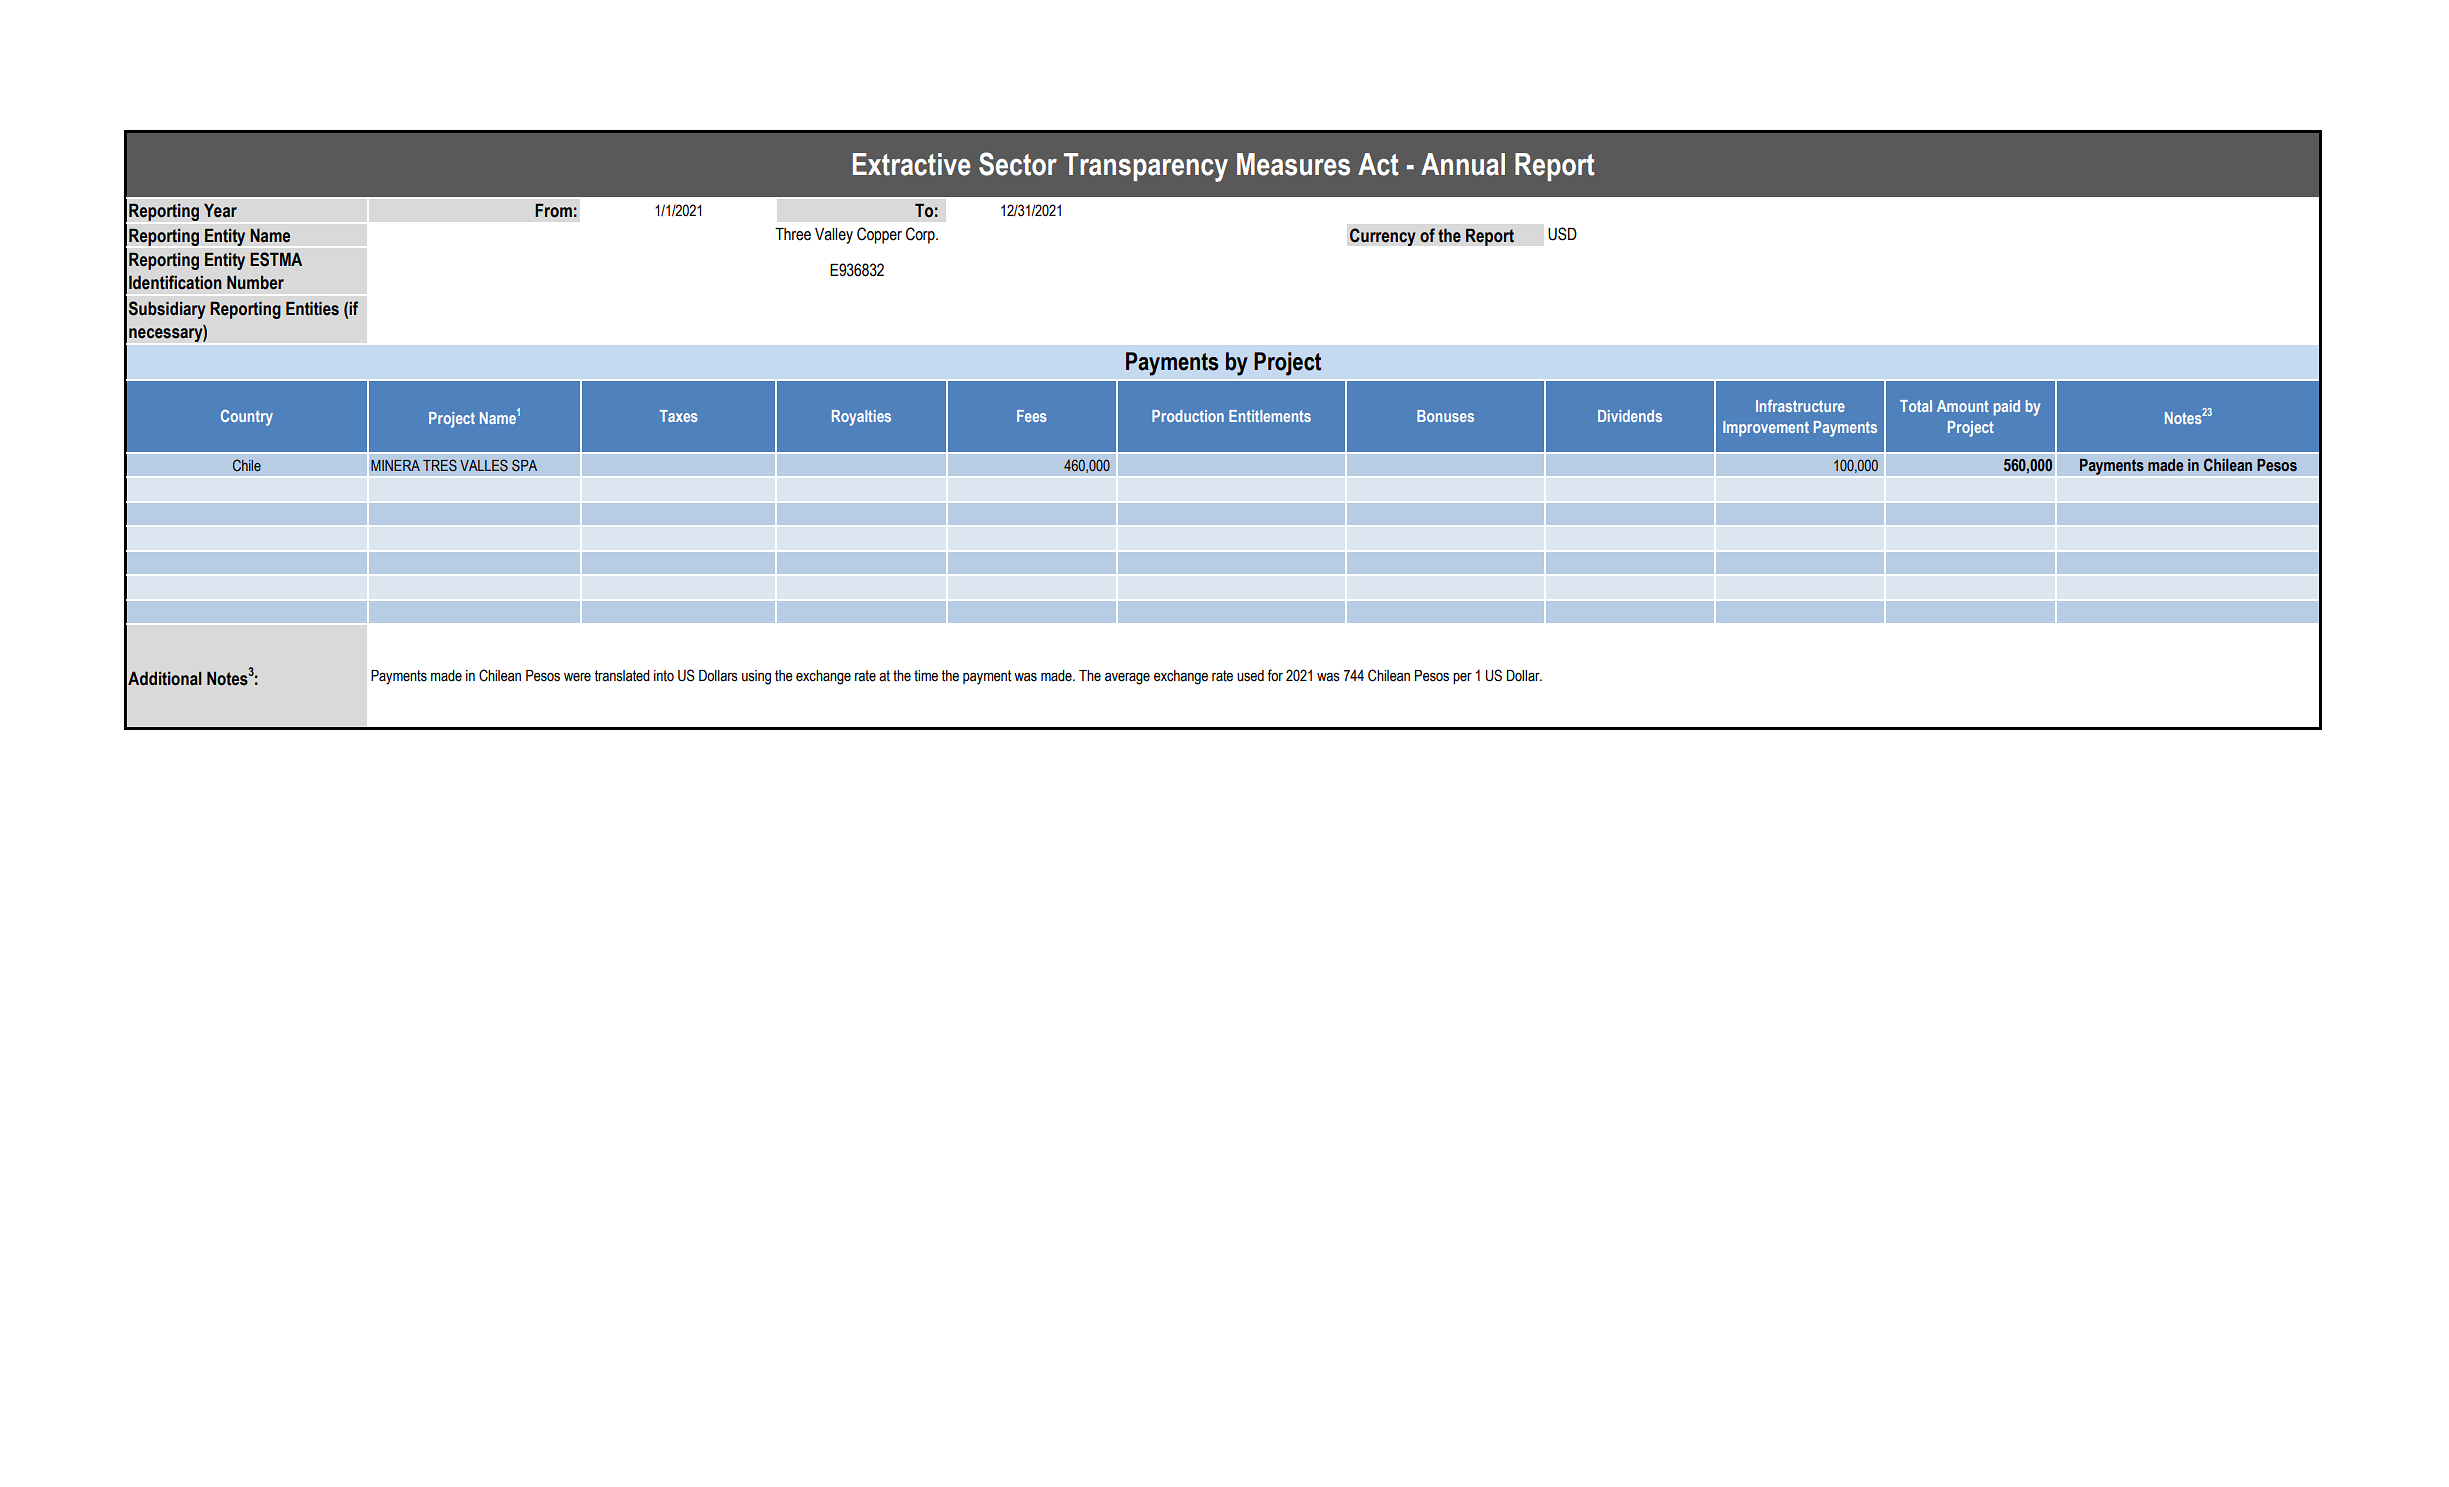 The width and height of the screenshot is (2449, 1487). Describe the element at coordinates (1146, 167) in the screenshot. I see `Transparency` at that location.
